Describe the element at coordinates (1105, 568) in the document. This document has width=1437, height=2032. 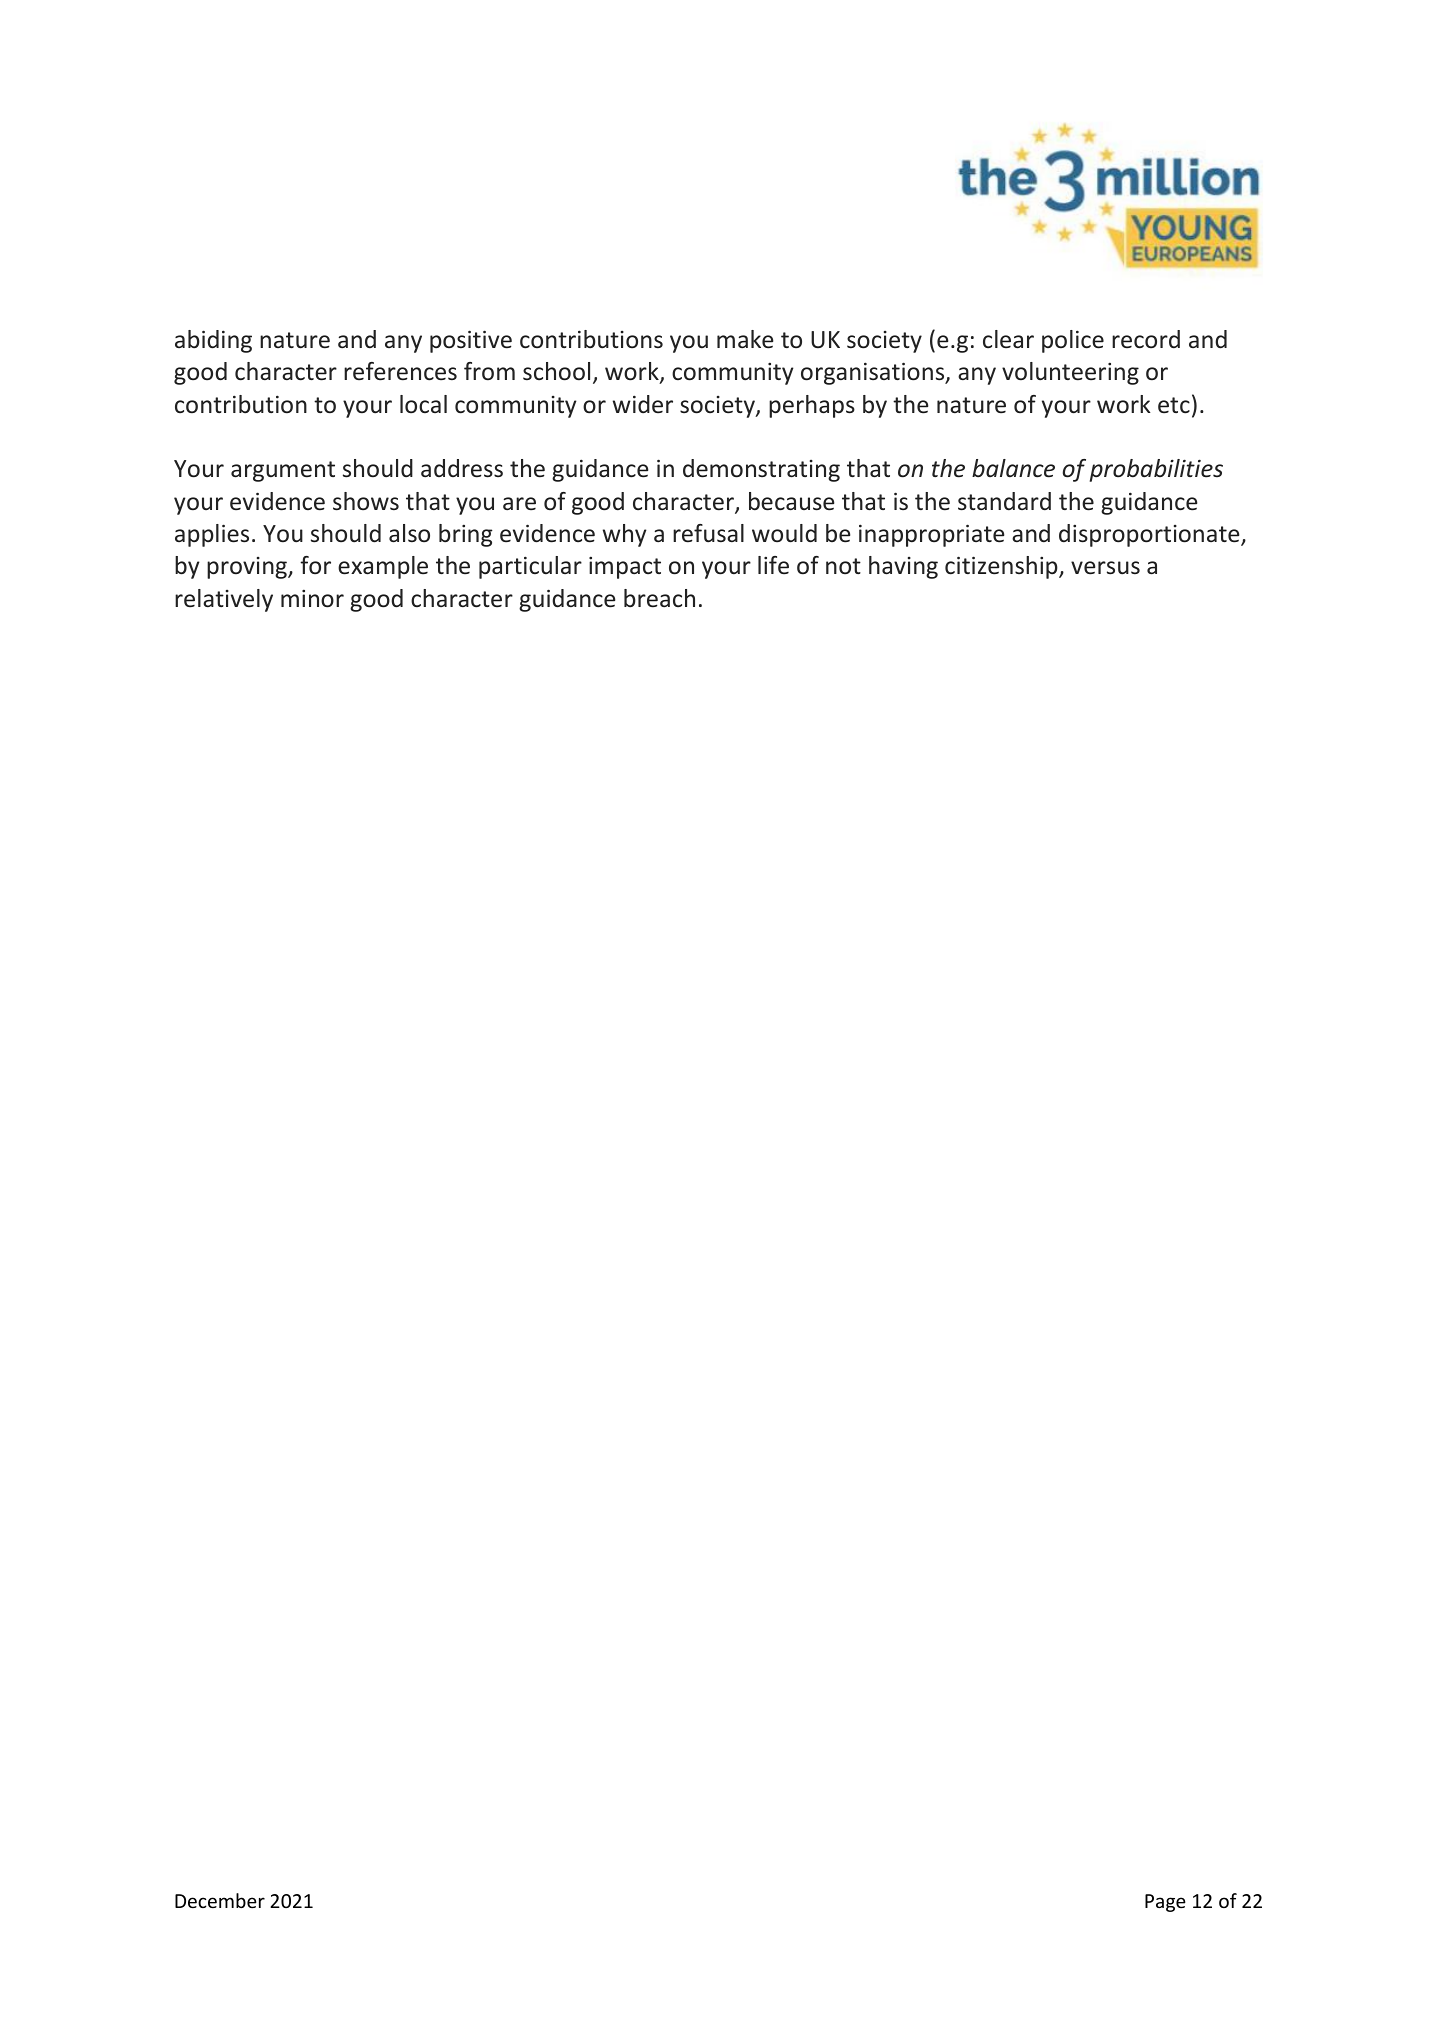
I see `versus` at that location.
